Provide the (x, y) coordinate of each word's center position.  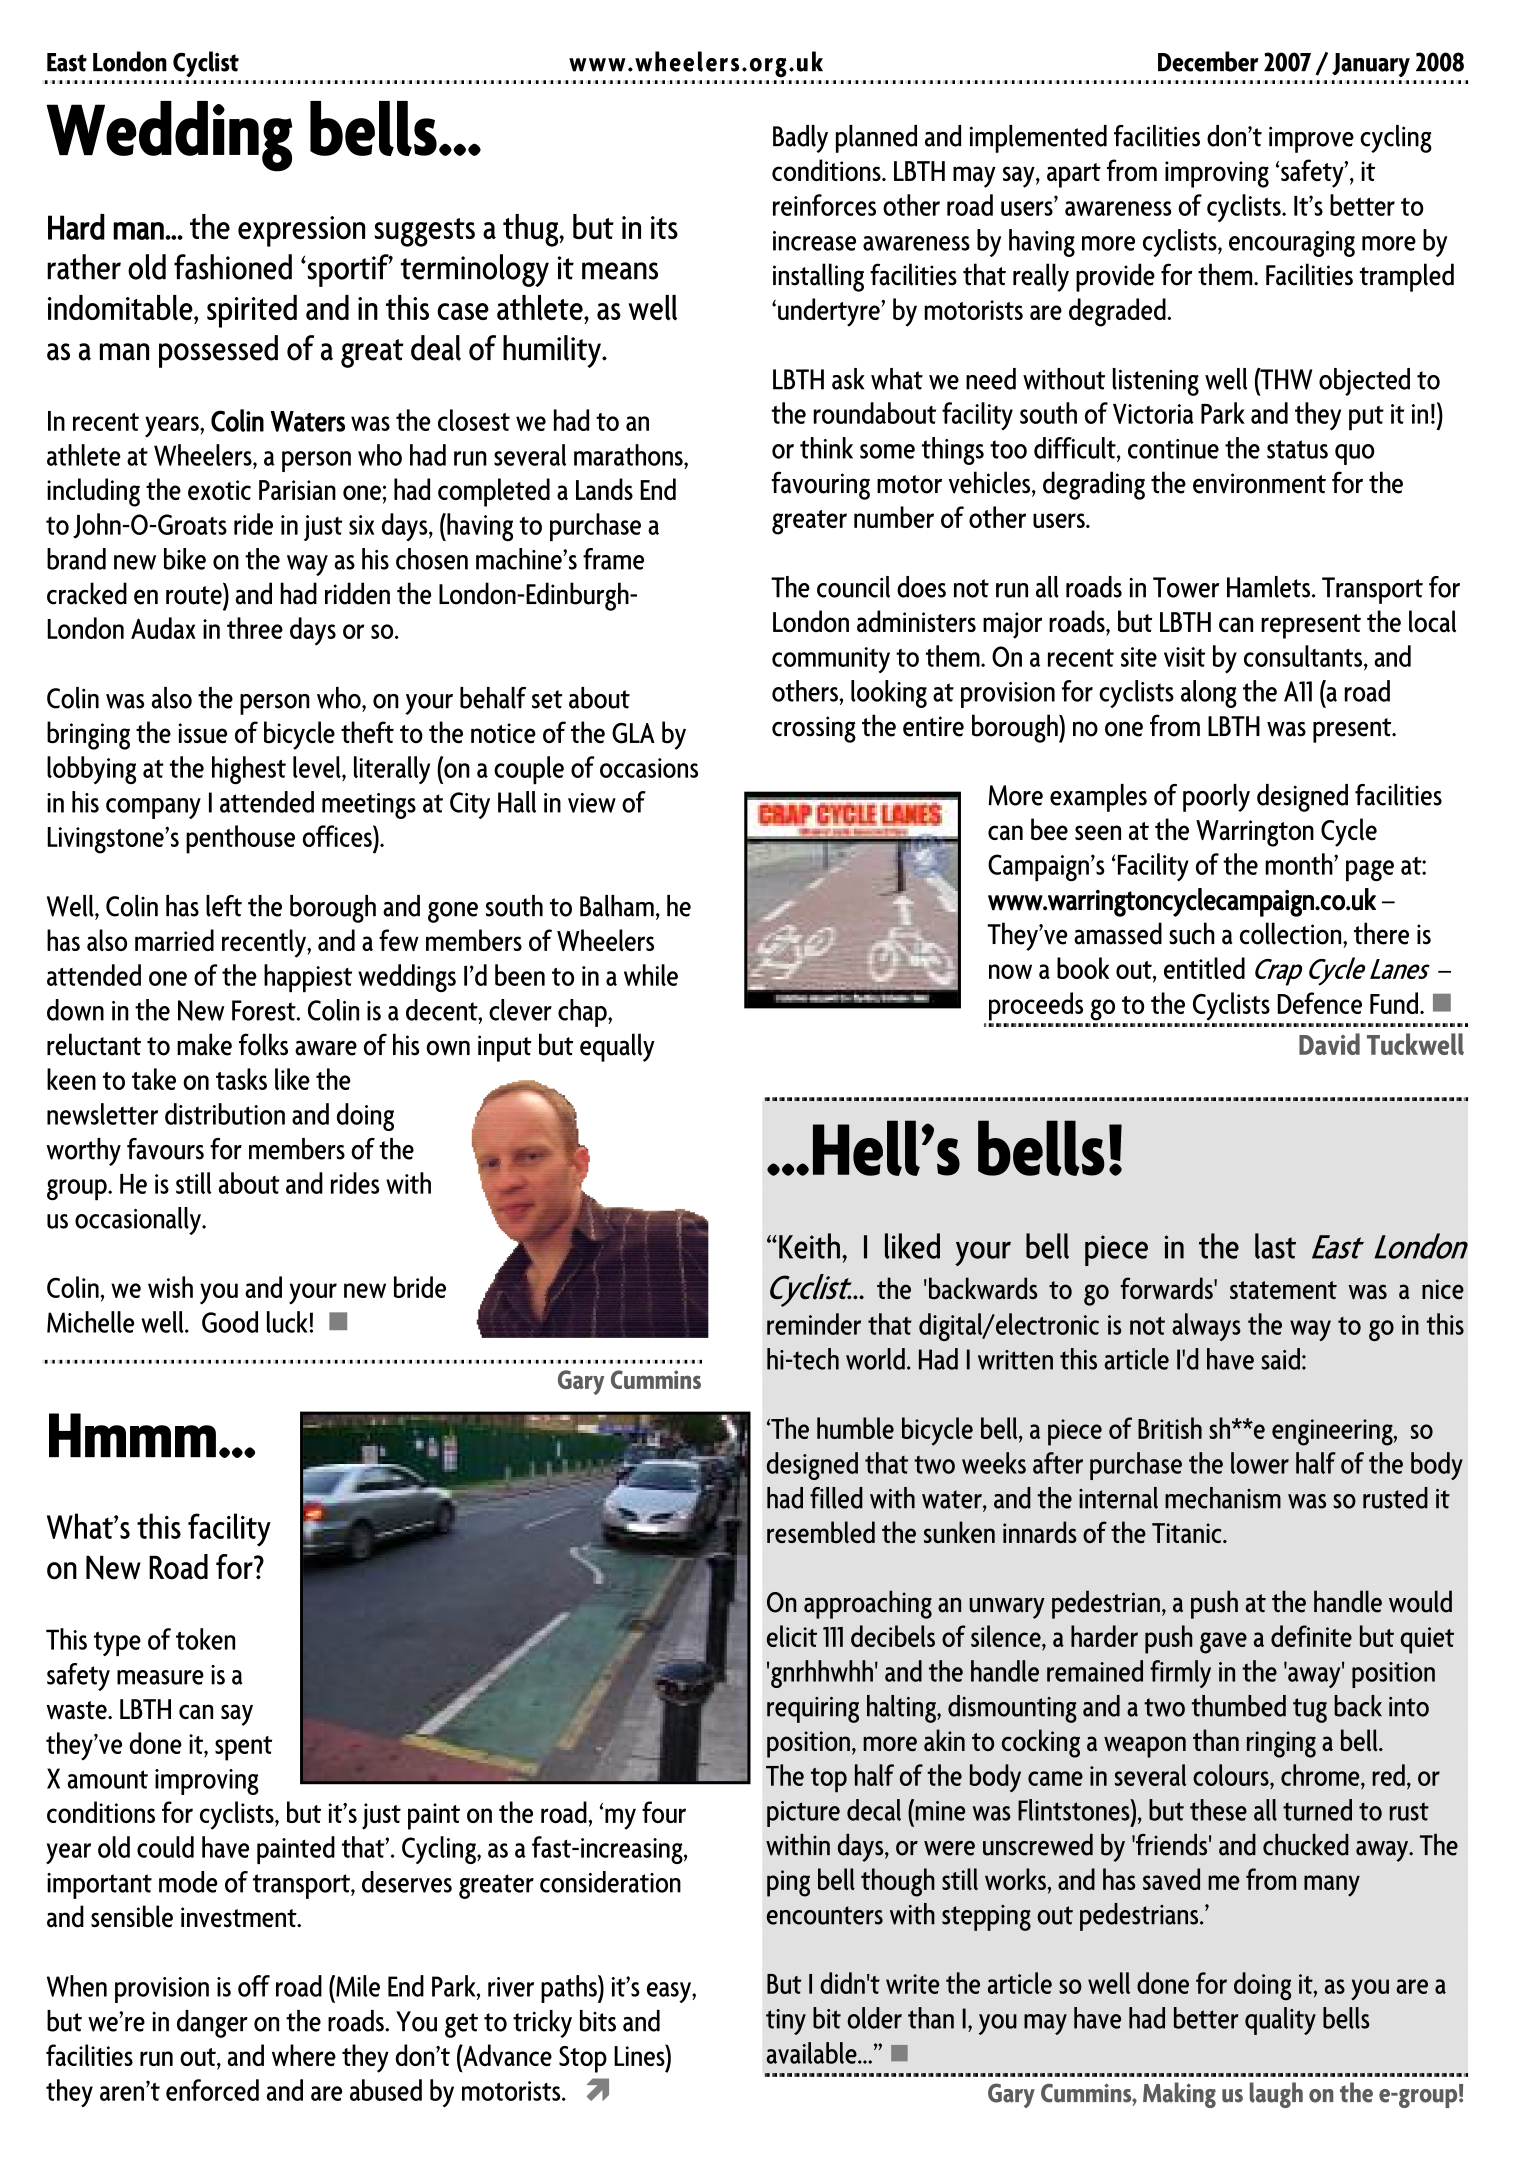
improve (1311, 139)
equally (617, 1047)
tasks (241, 1079)
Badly (800, 139)
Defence (1319, 1003)
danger (212, 2024)
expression (301, 231)
